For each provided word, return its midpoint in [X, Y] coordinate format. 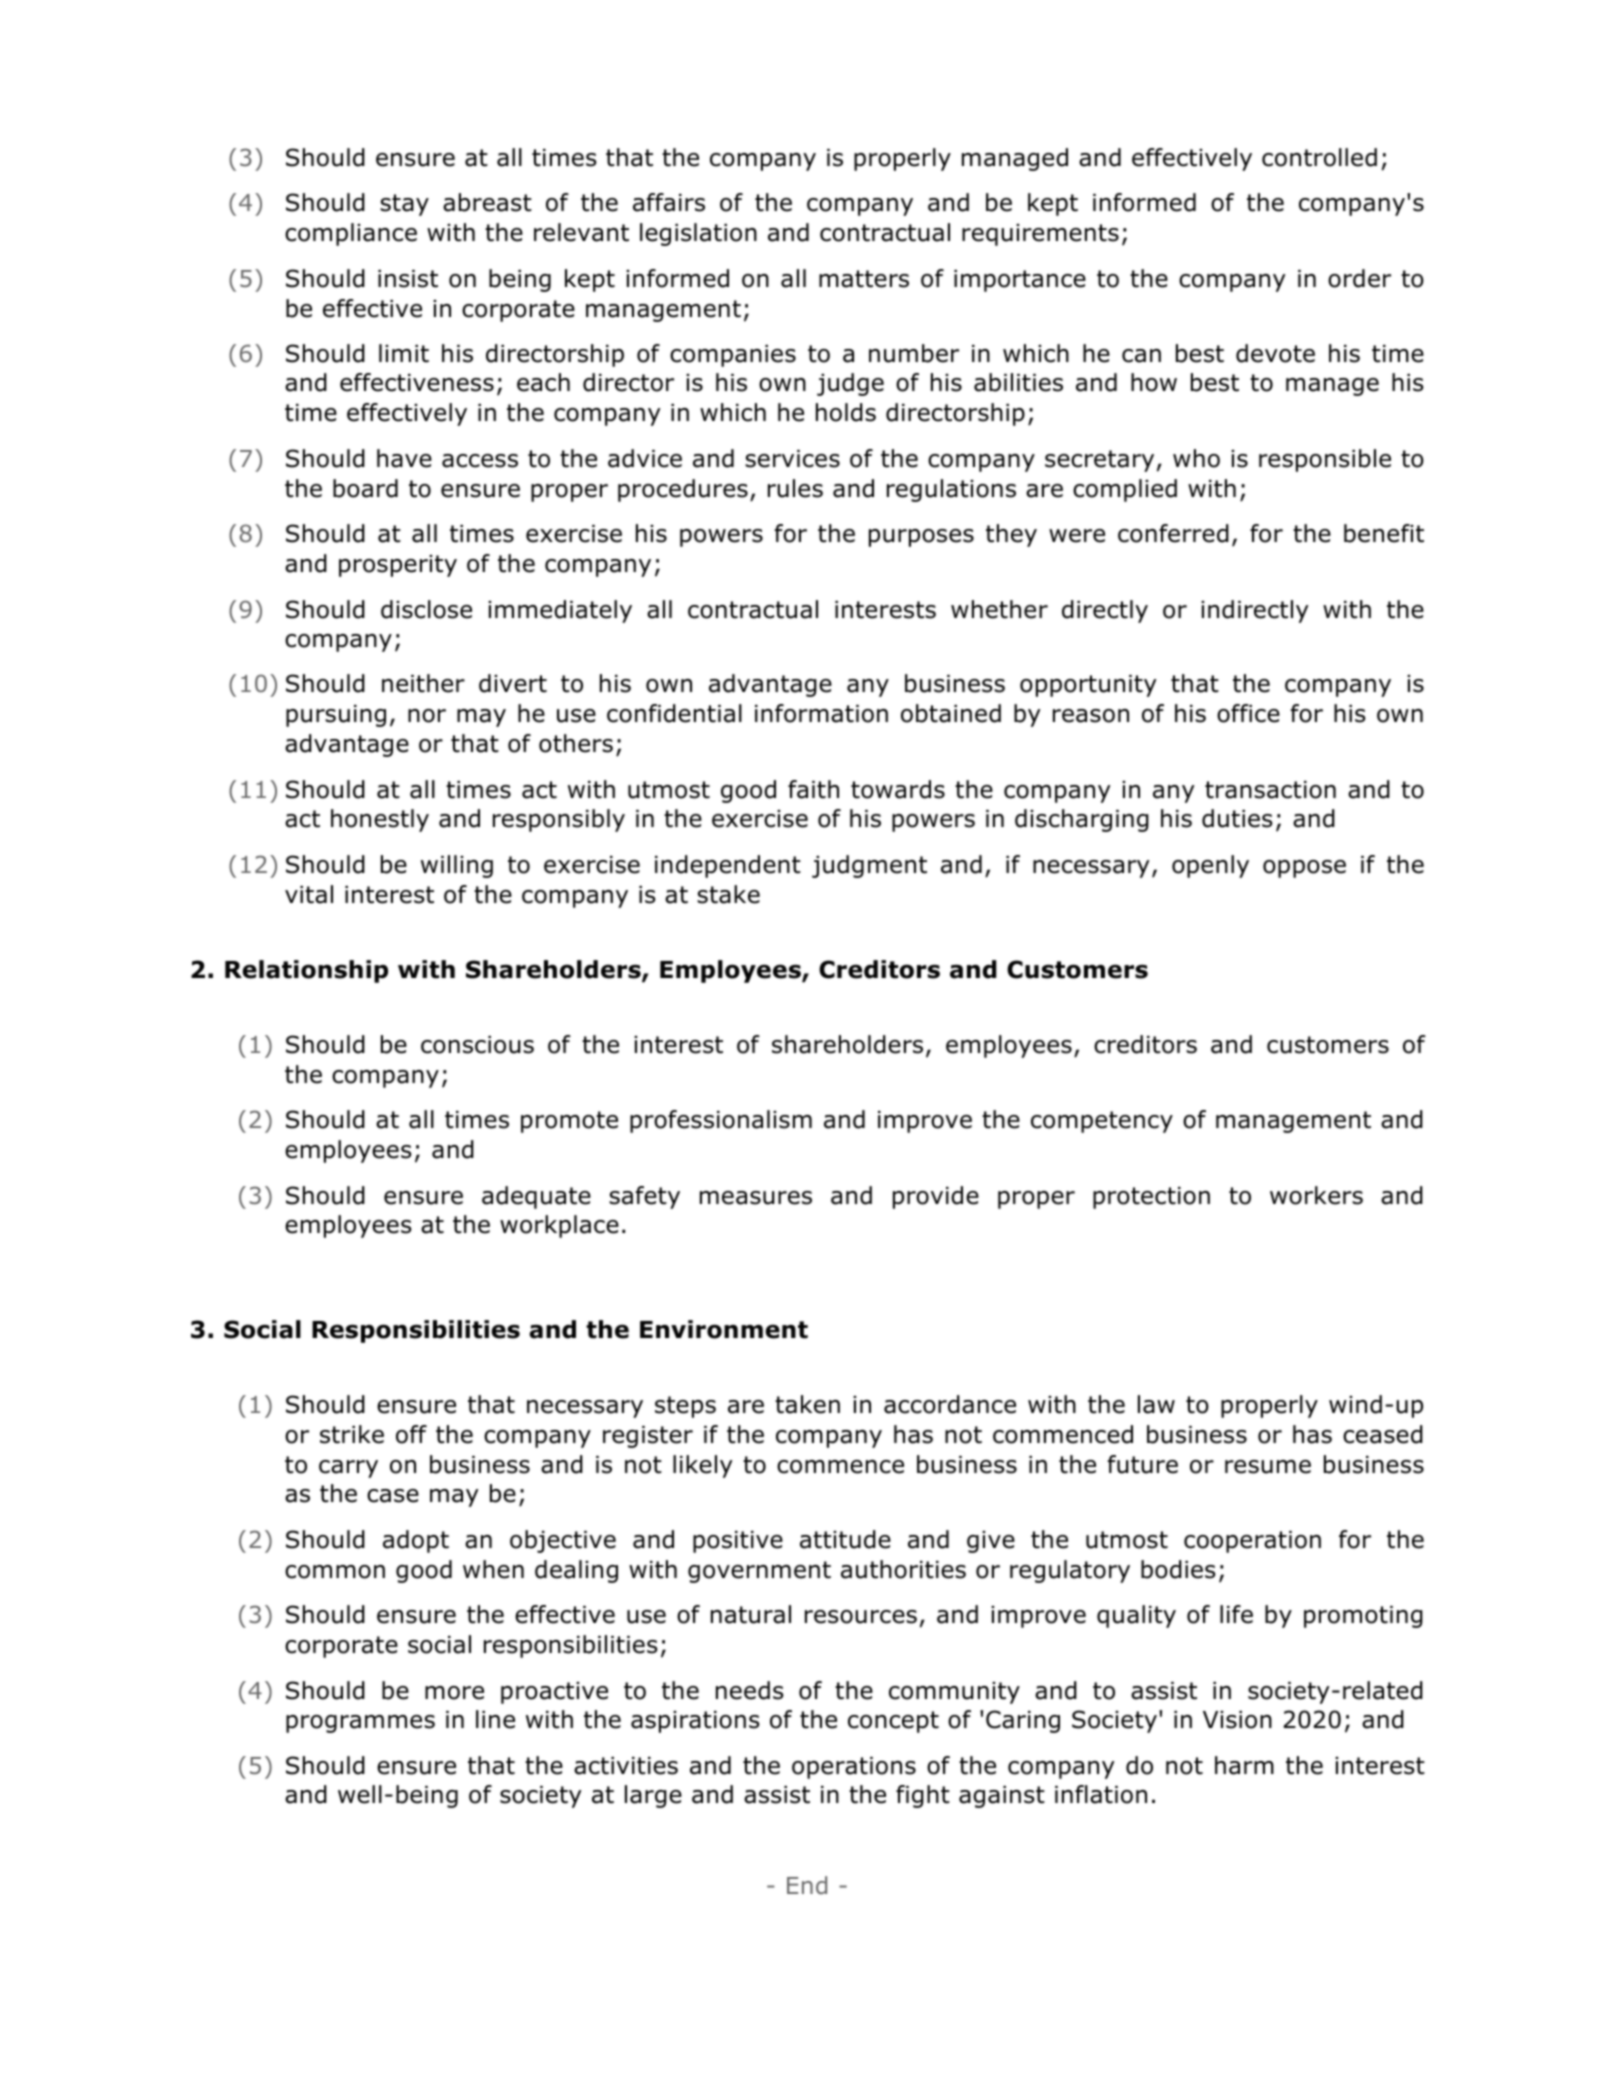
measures [756, 1198]
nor [427, 716]
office [1248, 713]
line [495, 1719]
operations [854, 1768]
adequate [536, 1197]
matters [864, 279]
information [821, 713]
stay [404, 205]
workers [1316, 1195]
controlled [1319, 157]
